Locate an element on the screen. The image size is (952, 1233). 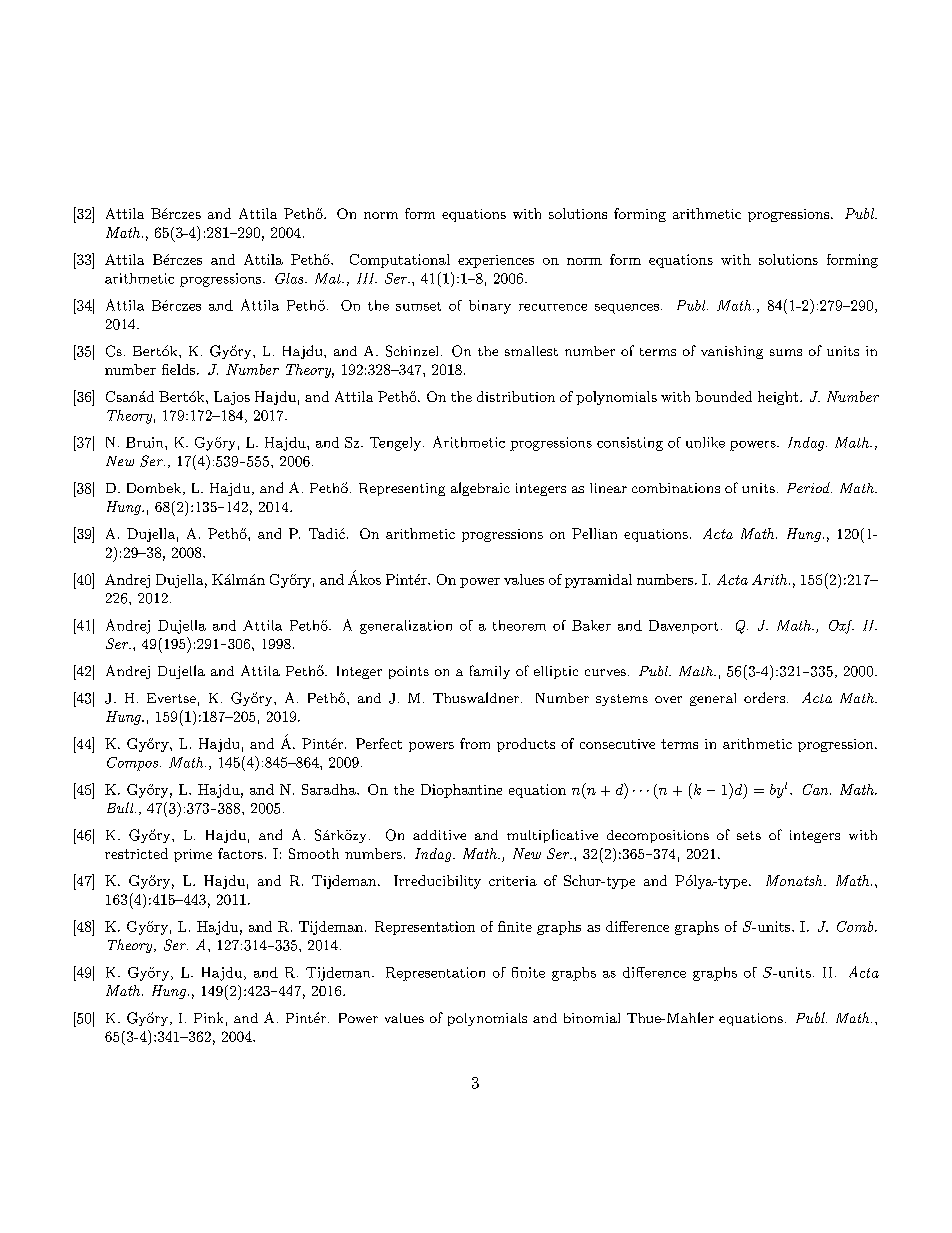
vanishing is located at coordinates (732, 352).
